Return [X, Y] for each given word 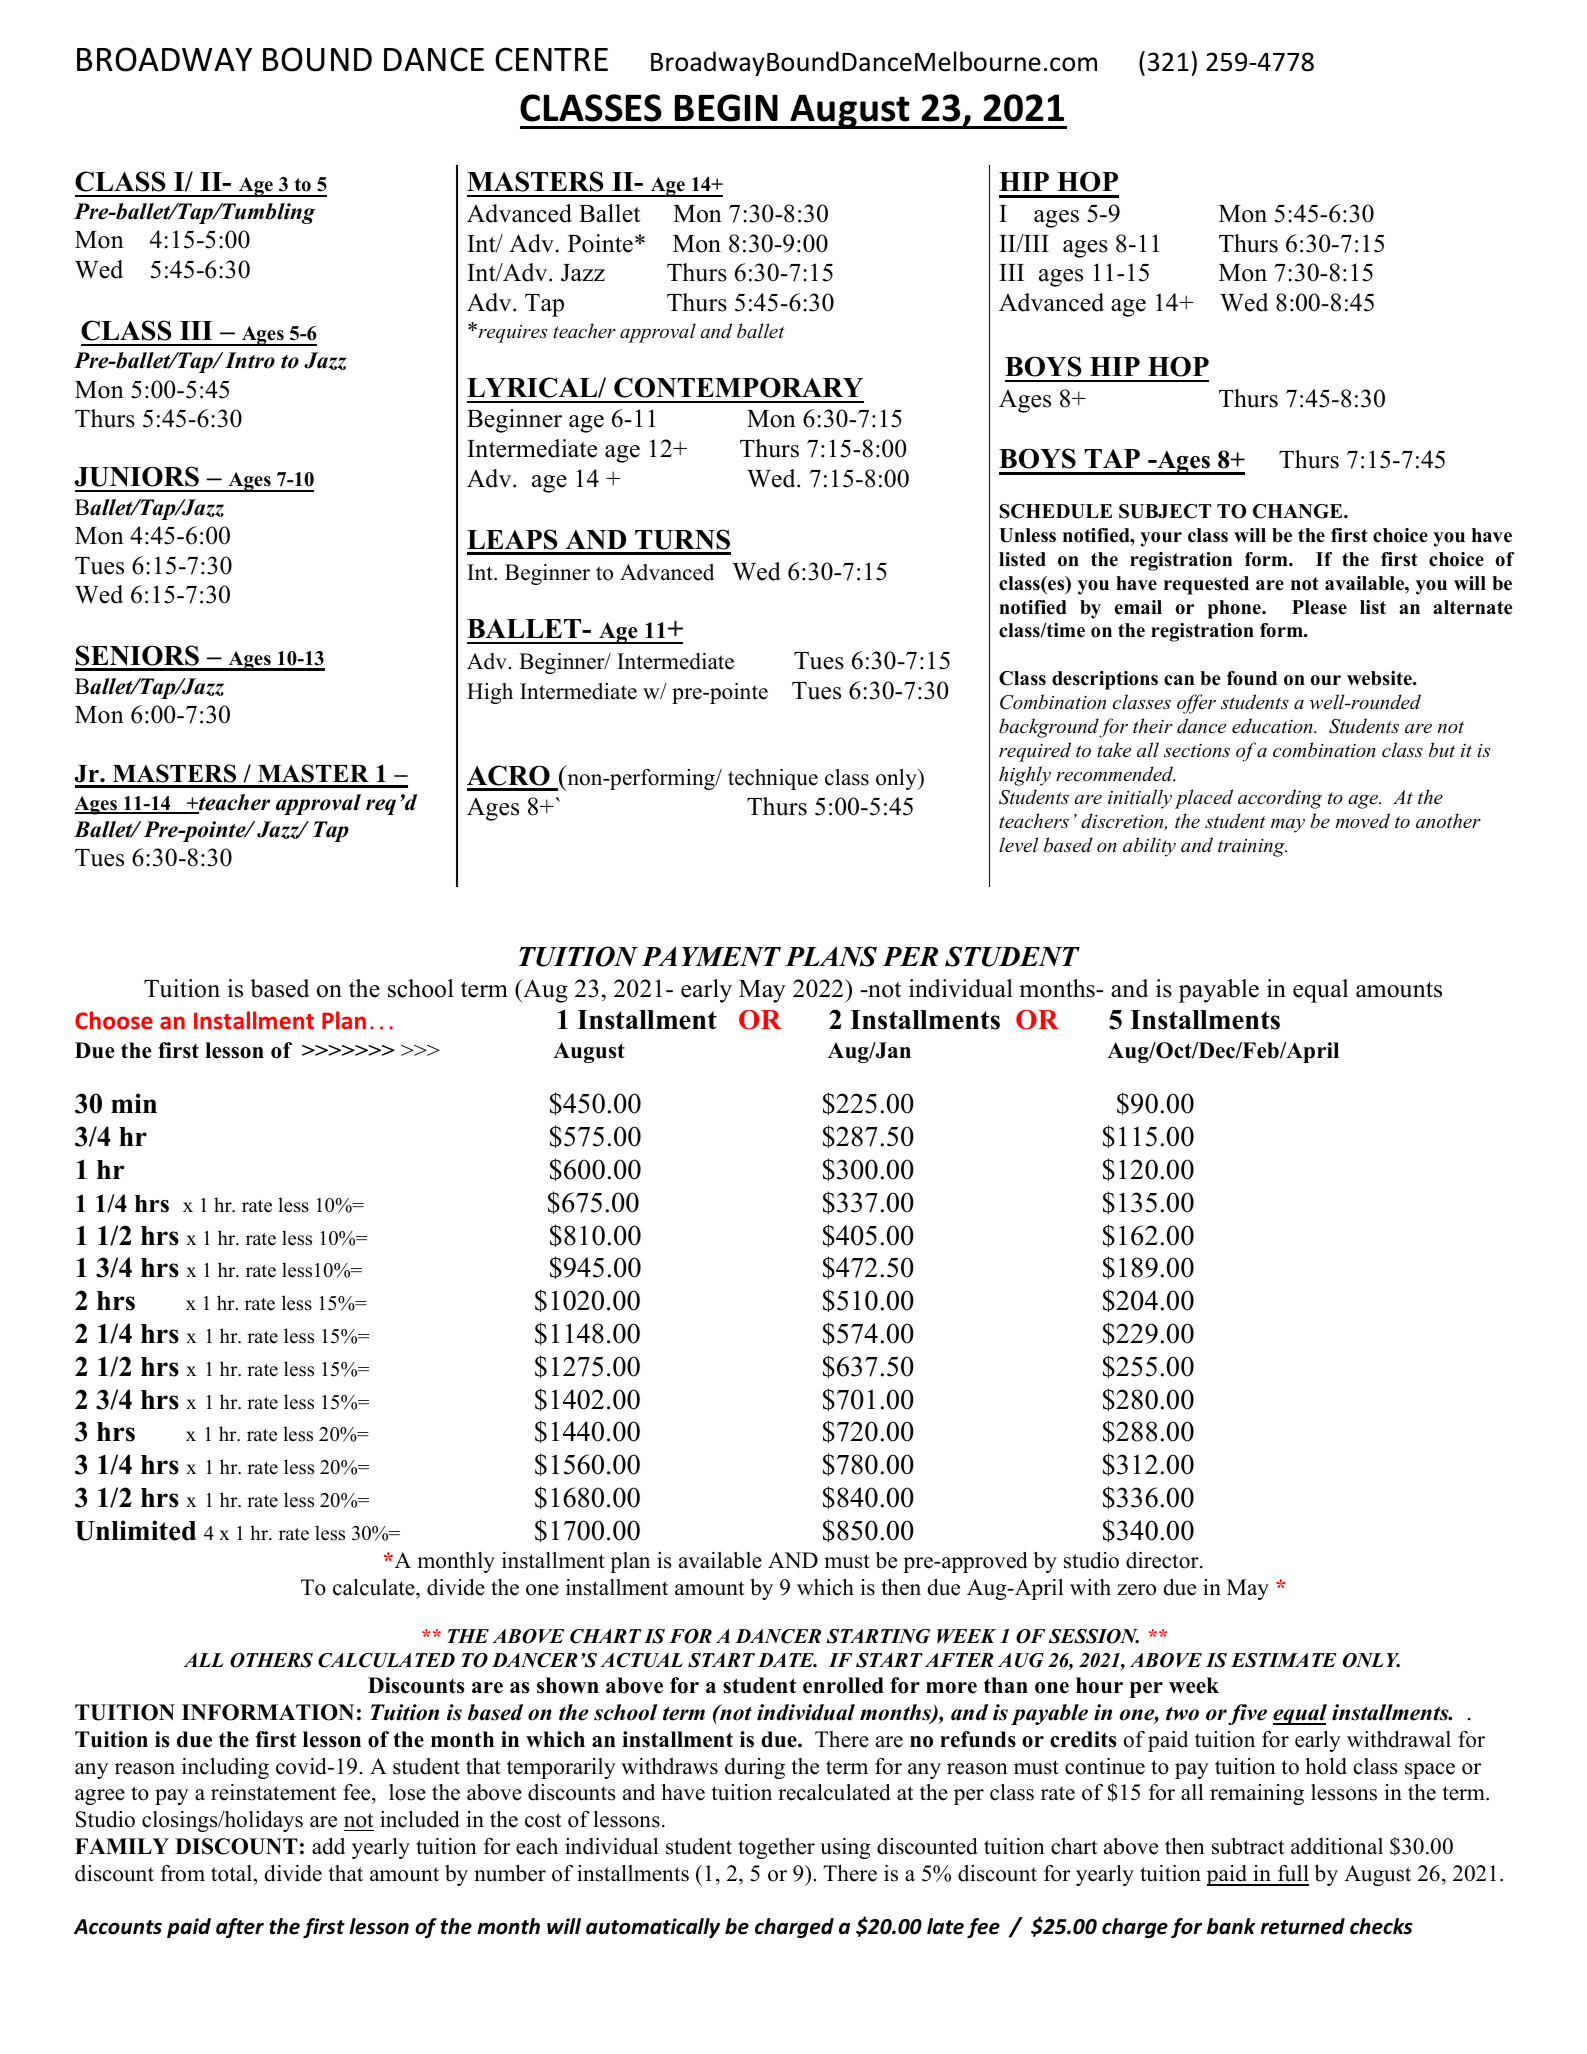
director [1163, 1560]
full [1292, 1875]
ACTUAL [642, 1660]
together [776, 1848]
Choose [114, 1020]
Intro [250, 360]
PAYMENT [711, 956]
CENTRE [551, 59]
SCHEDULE [1056, 511]
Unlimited [135, 1530]
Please [1319, 607]
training [1252, 848]
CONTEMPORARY [738, 387]
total [233, 1875]
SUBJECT [1165, 511]
